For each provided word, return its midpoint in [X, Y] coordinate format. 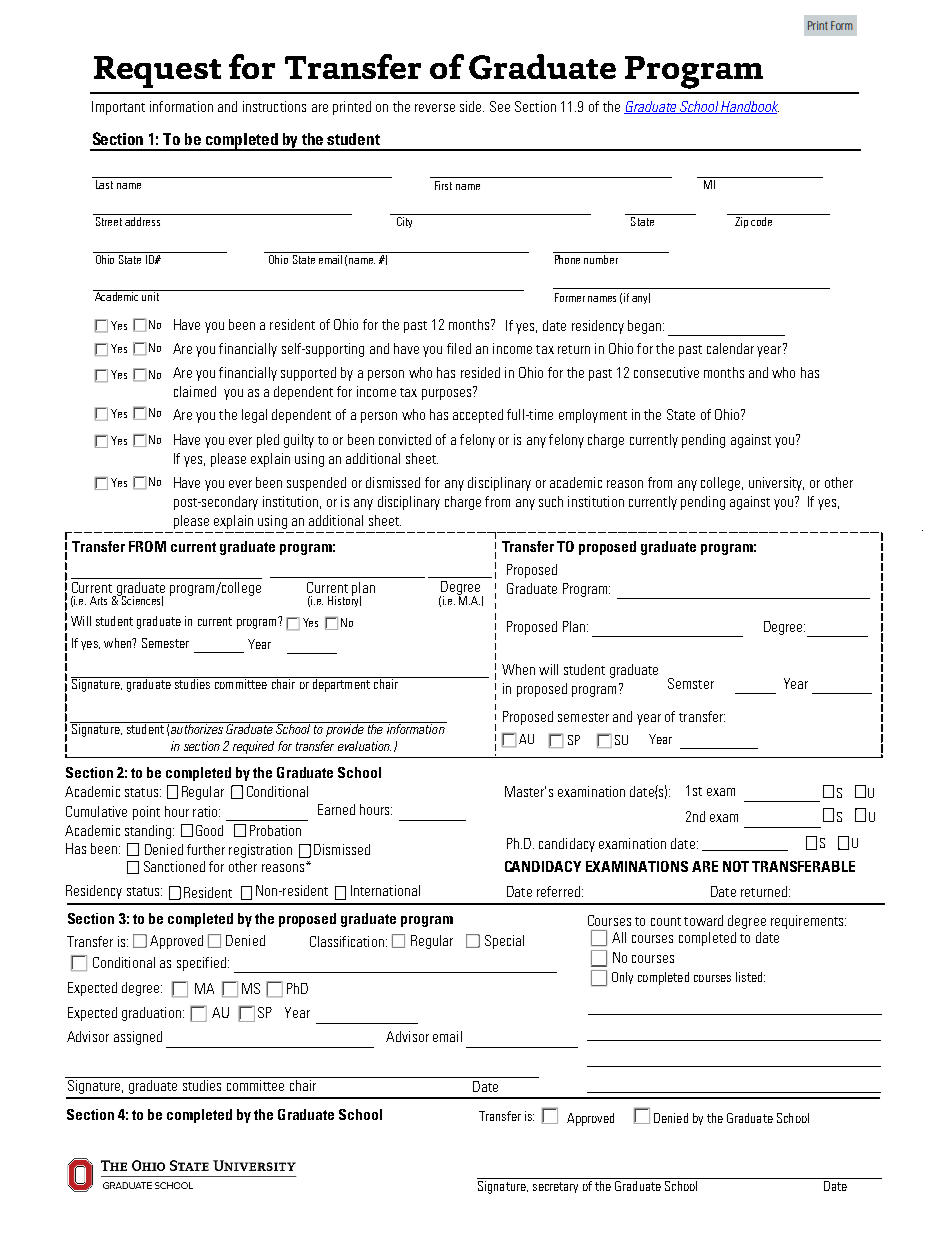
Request [157, 72]
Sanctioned [174, 866]
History [344, 600]
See [500, 106]
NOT [736, 866]
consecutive [666, 372]
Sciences [141, 600]
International [385, 890]
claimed [195, 391]
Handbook [749, 107]
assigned [138, 1038]
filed [459, 348]
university [776, 484]
